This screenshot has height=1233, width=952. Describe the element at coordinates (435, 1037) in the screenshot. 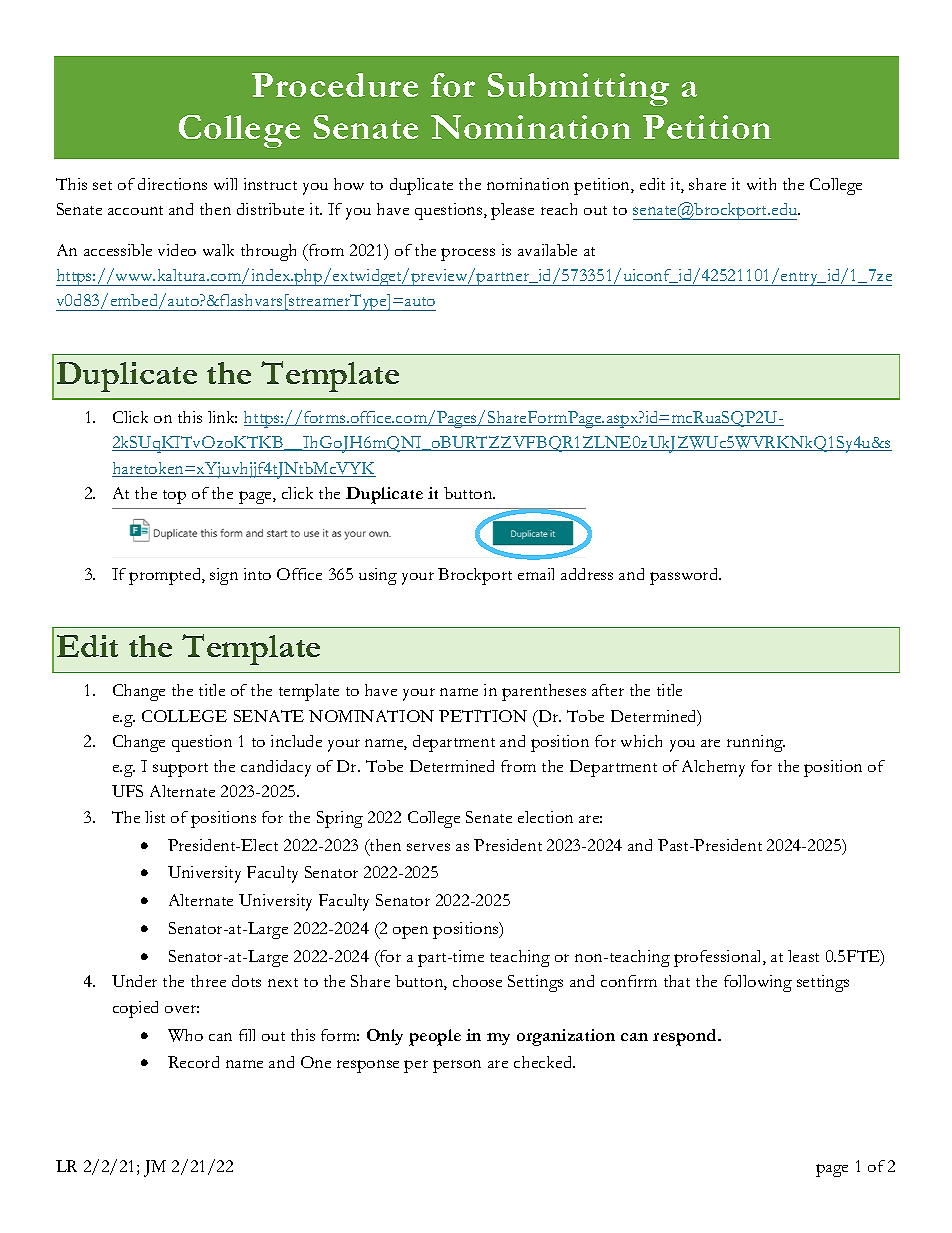

I see `people` at that location.
